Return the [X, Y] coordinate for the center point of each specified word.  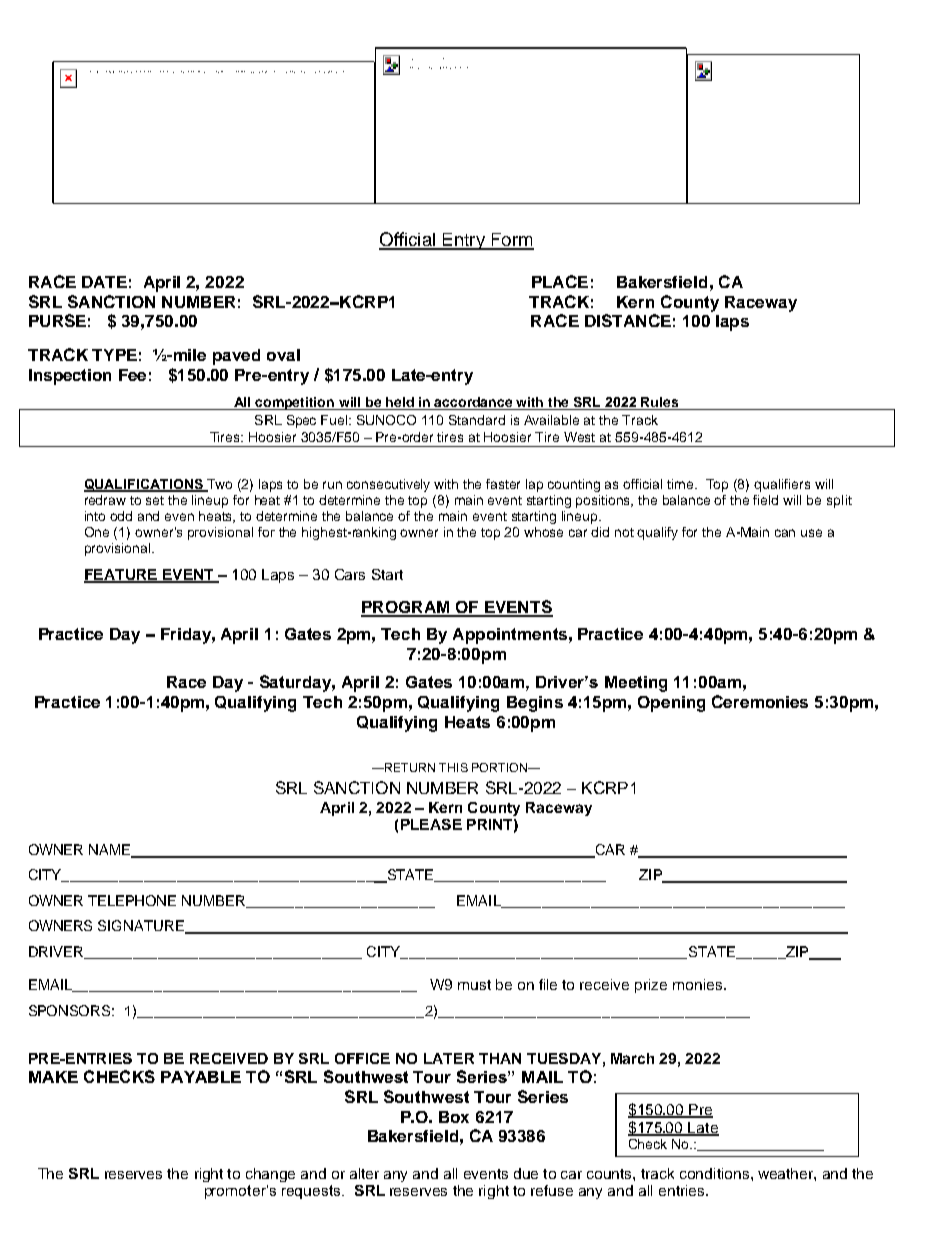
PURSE [57, 320]
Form [511, 241]
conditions [714, 1173]
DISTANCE [628, 320]
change [270, 1175]
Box [454, 1117]
